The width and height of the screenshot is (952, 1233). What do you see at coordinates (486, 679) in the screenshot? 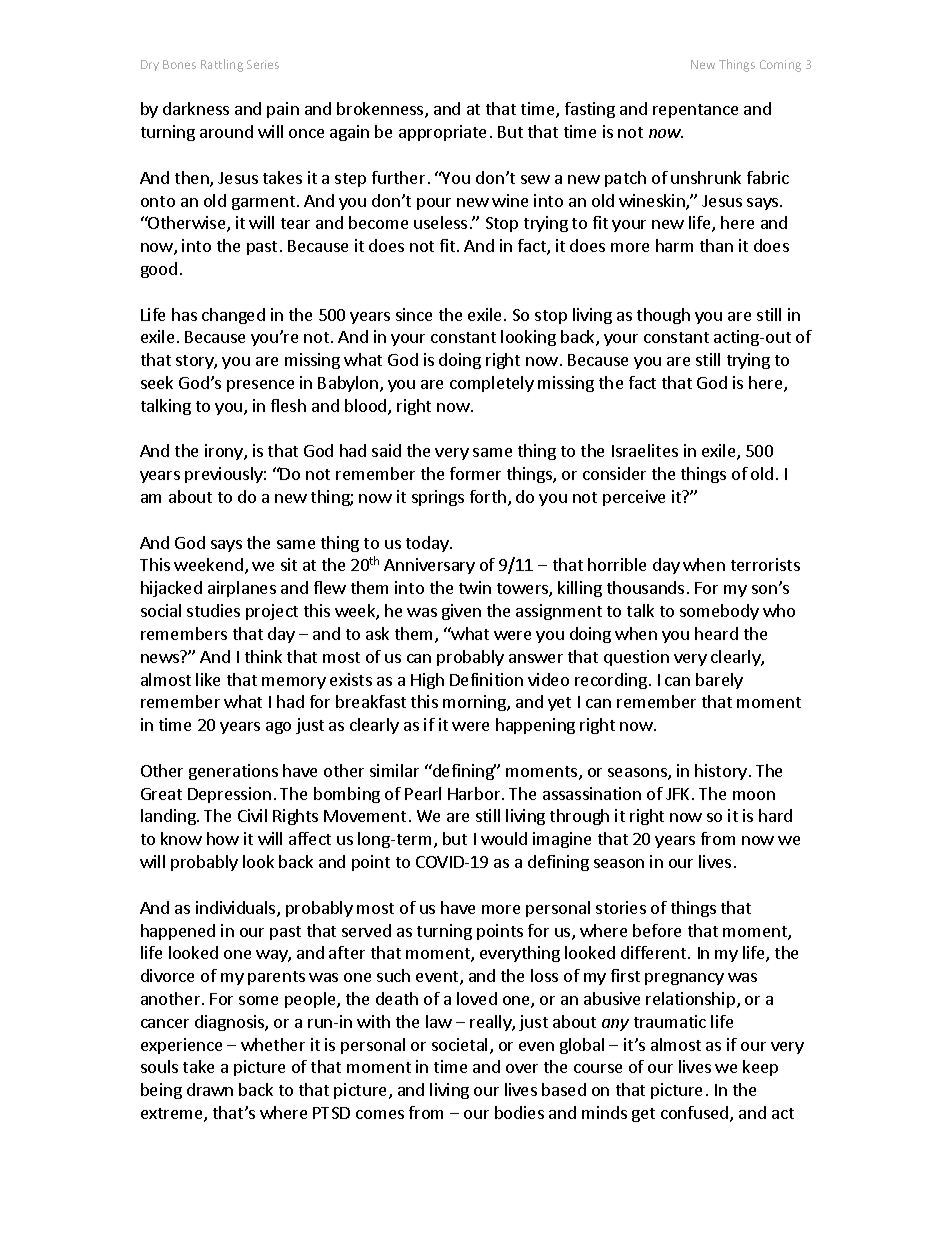
I see `Definition` at bounding box center [486, 679].
